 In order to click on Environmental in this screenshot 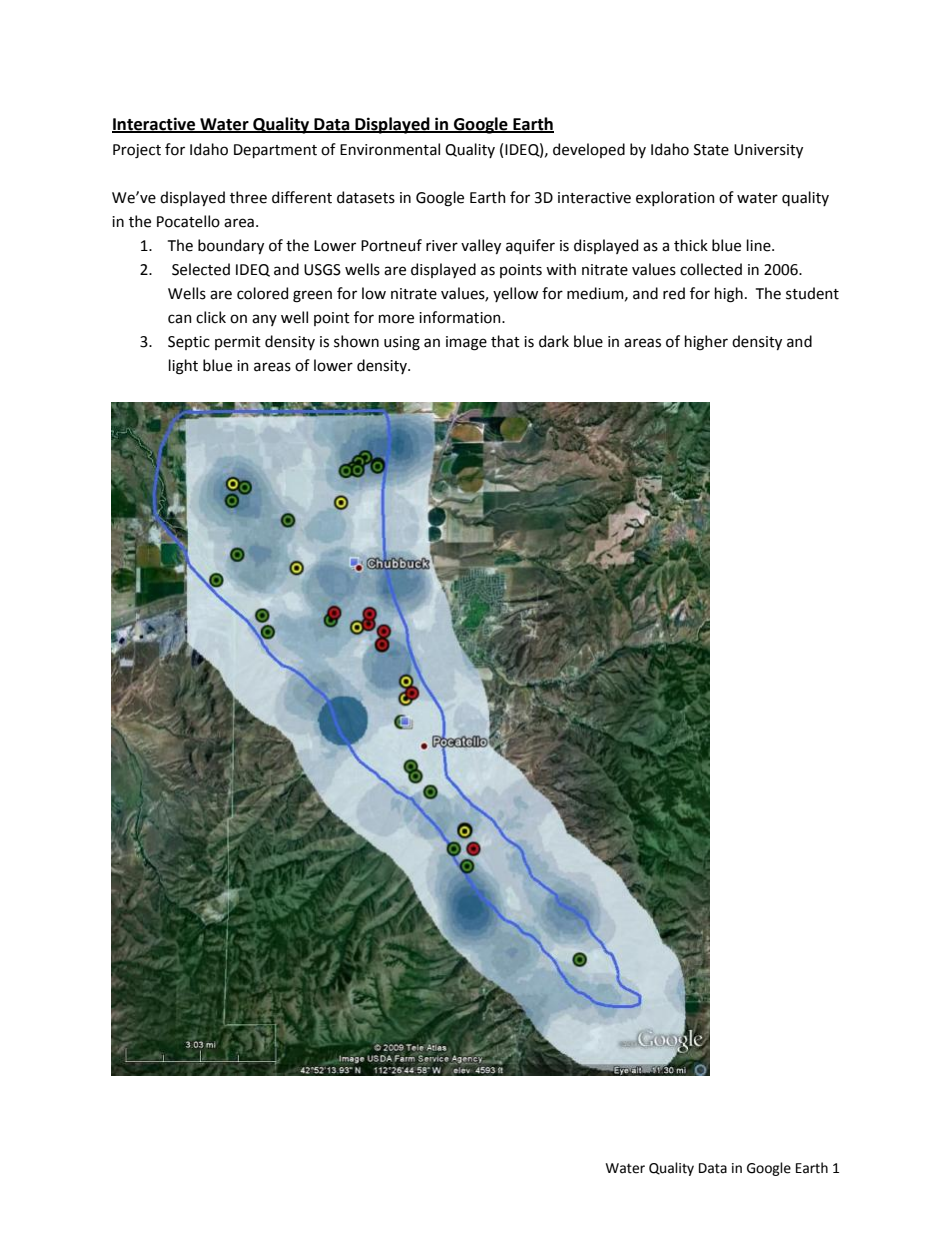, I will do `click(390, 149)`.
